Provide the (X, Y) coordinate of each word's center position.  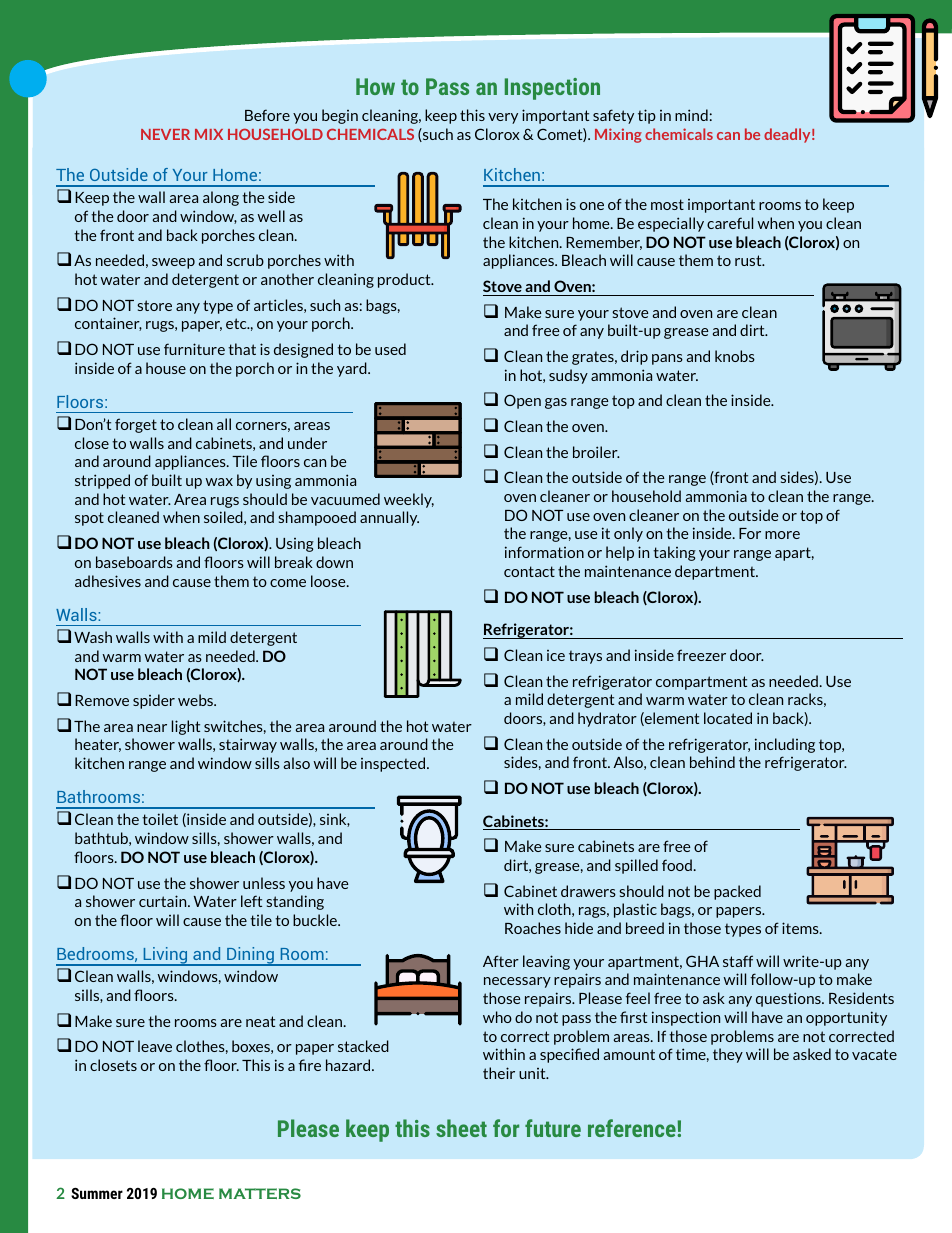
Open (522, 401)
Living (165, 956)
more (782, 535)
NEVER (165, 134)
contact (529, 571)
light (186, 727)
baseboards (134, 562)
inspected (394, 764)
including (785, 745)
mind (691, 115)
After (501, 961)
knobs (735, 356)
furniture (194, 349)
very (503, 118)
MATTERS (260, 1193)
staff (738, 961)
